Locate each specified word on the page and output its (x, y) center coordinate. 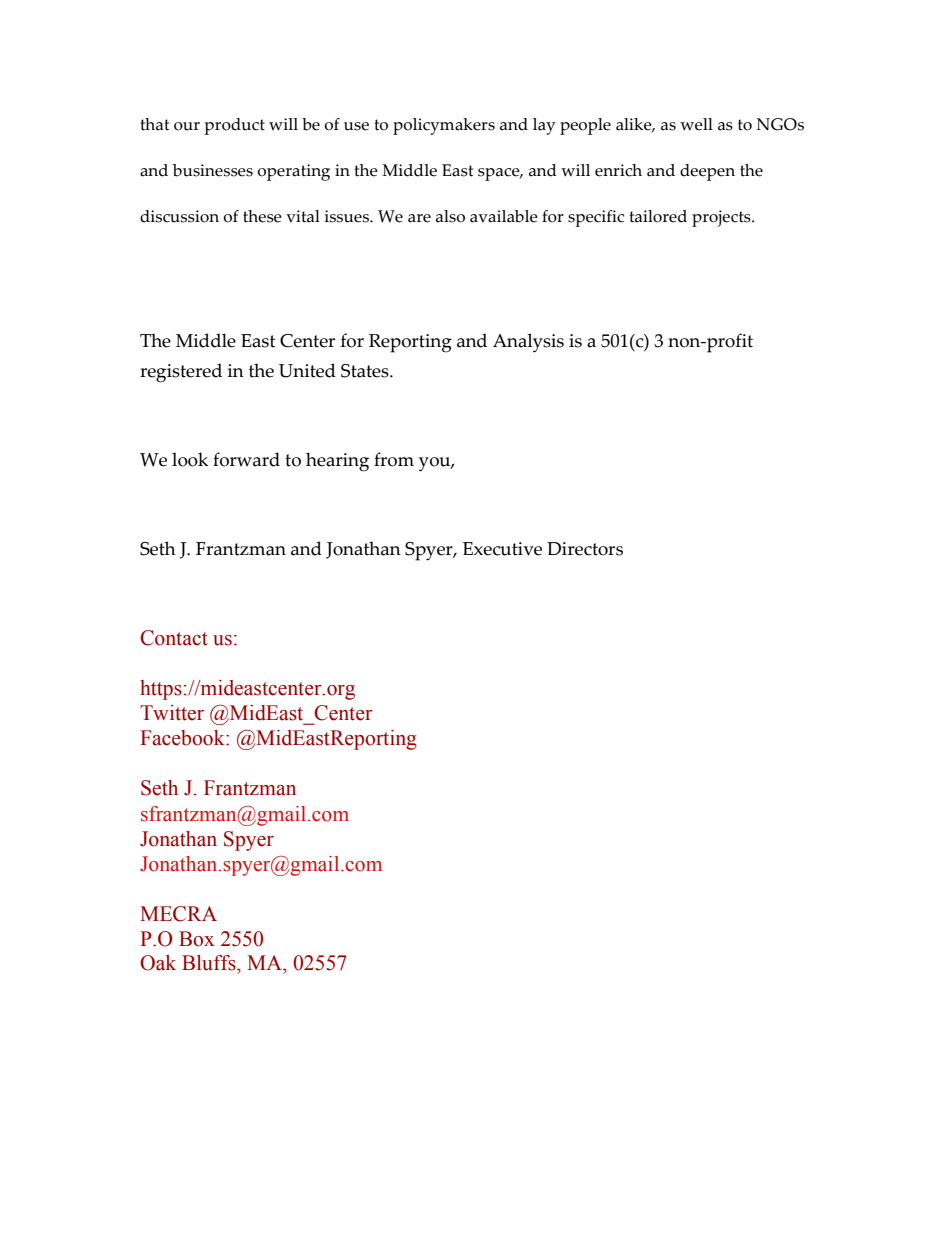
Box (197, 939)
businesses (213, 170)
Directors (585, 549)
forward (246, 459)
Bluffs (210, 963)
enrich (618, 170)
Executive (502, 549)
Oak (158, 963)
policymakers (444, 126)
